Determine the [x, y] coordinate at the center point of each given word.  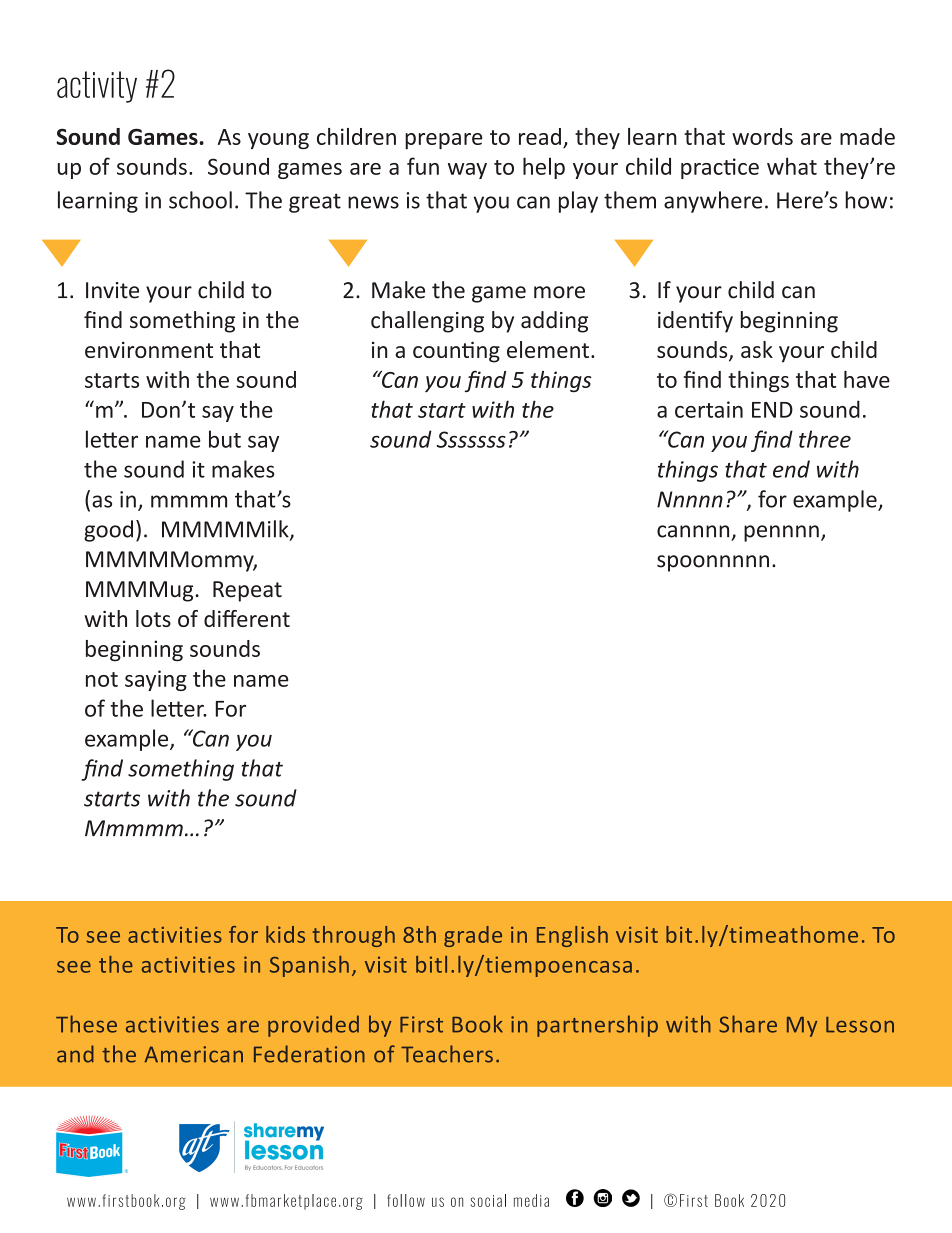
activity [97, 87]
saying [156, 680]
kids [285, 934]
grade [473, 936]
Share [748, 1024]
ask [757, 349]
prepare [444, 141]
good [108, 531]
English [572, 936]
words [762, 136]
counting [456, 352]
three [825, 439]
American [194, 1054]
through [354, 936]
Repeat [247, 591]
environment [149, 350]
